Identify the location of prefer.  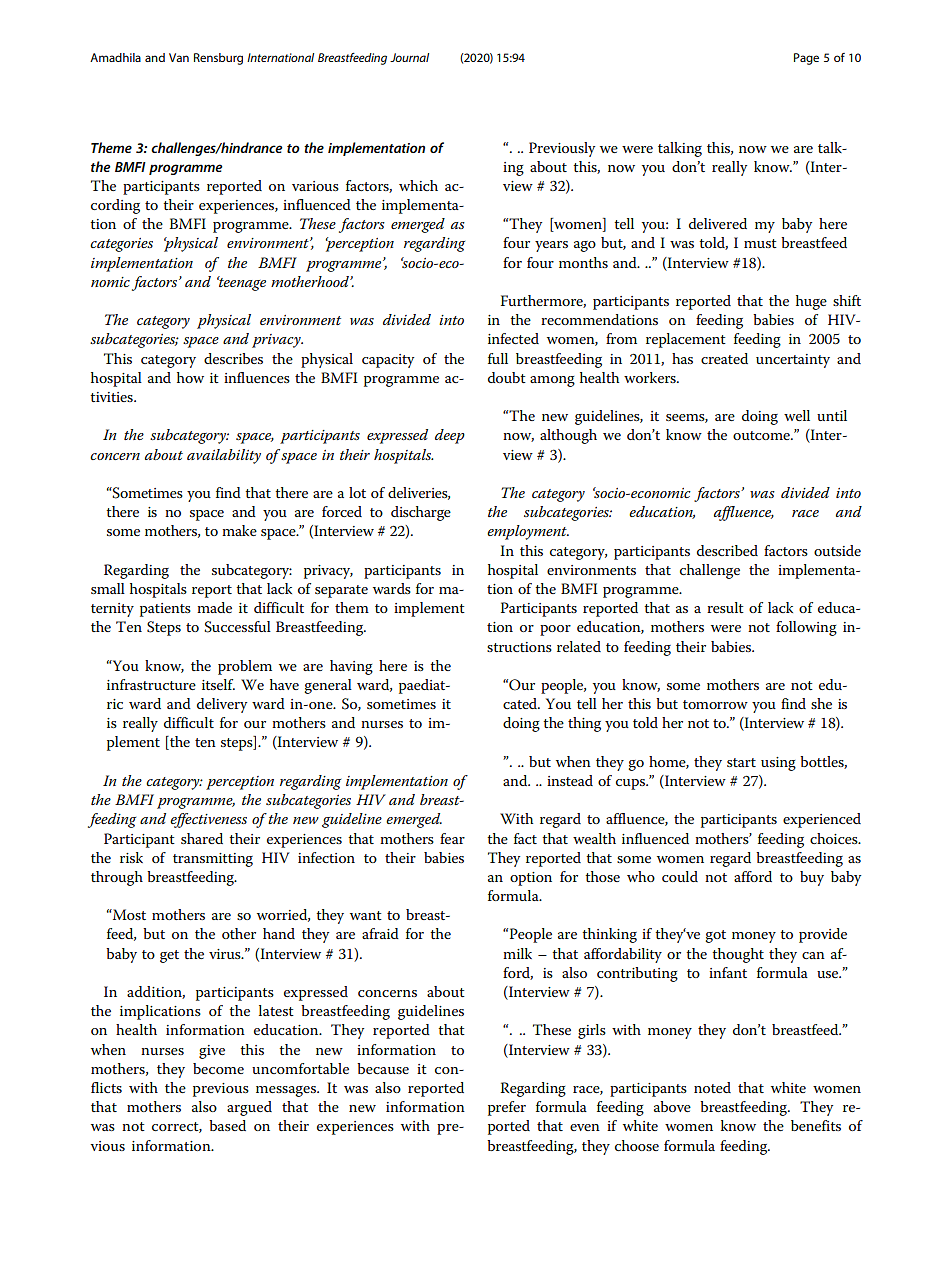
(507, 1108).
